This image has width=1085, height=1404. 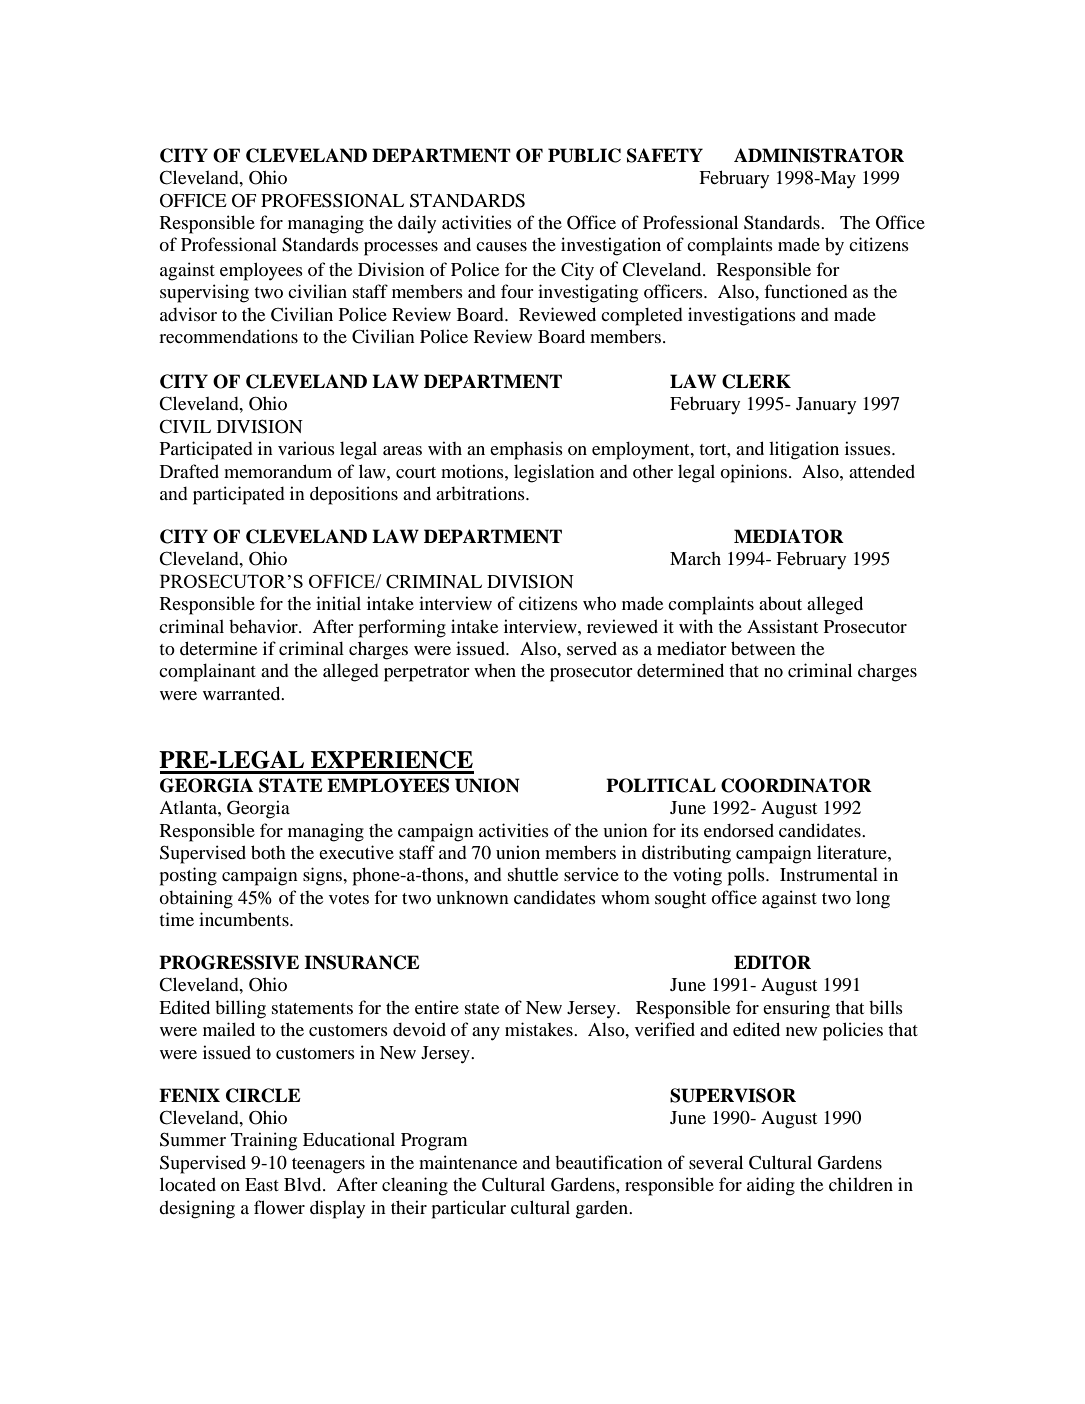 What do you see at coordinates (763, 648) in the image?
I see `between` at bounding box center [763, 648].
